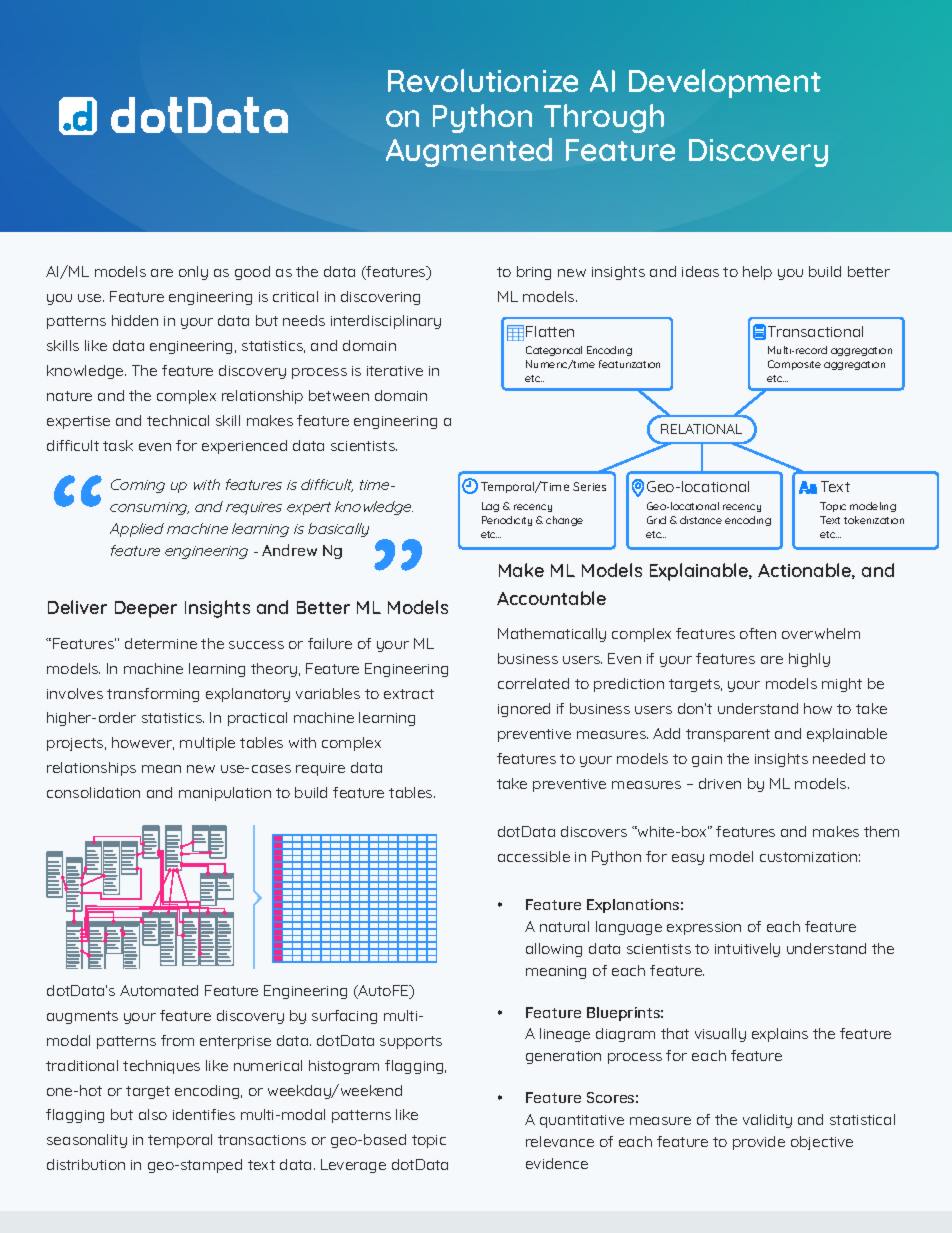 Image resolution: width=952 pixels, height=1233 pixels. Describe the element at coordinates (560, 1141) in the document. I see `relevance` at that location.
